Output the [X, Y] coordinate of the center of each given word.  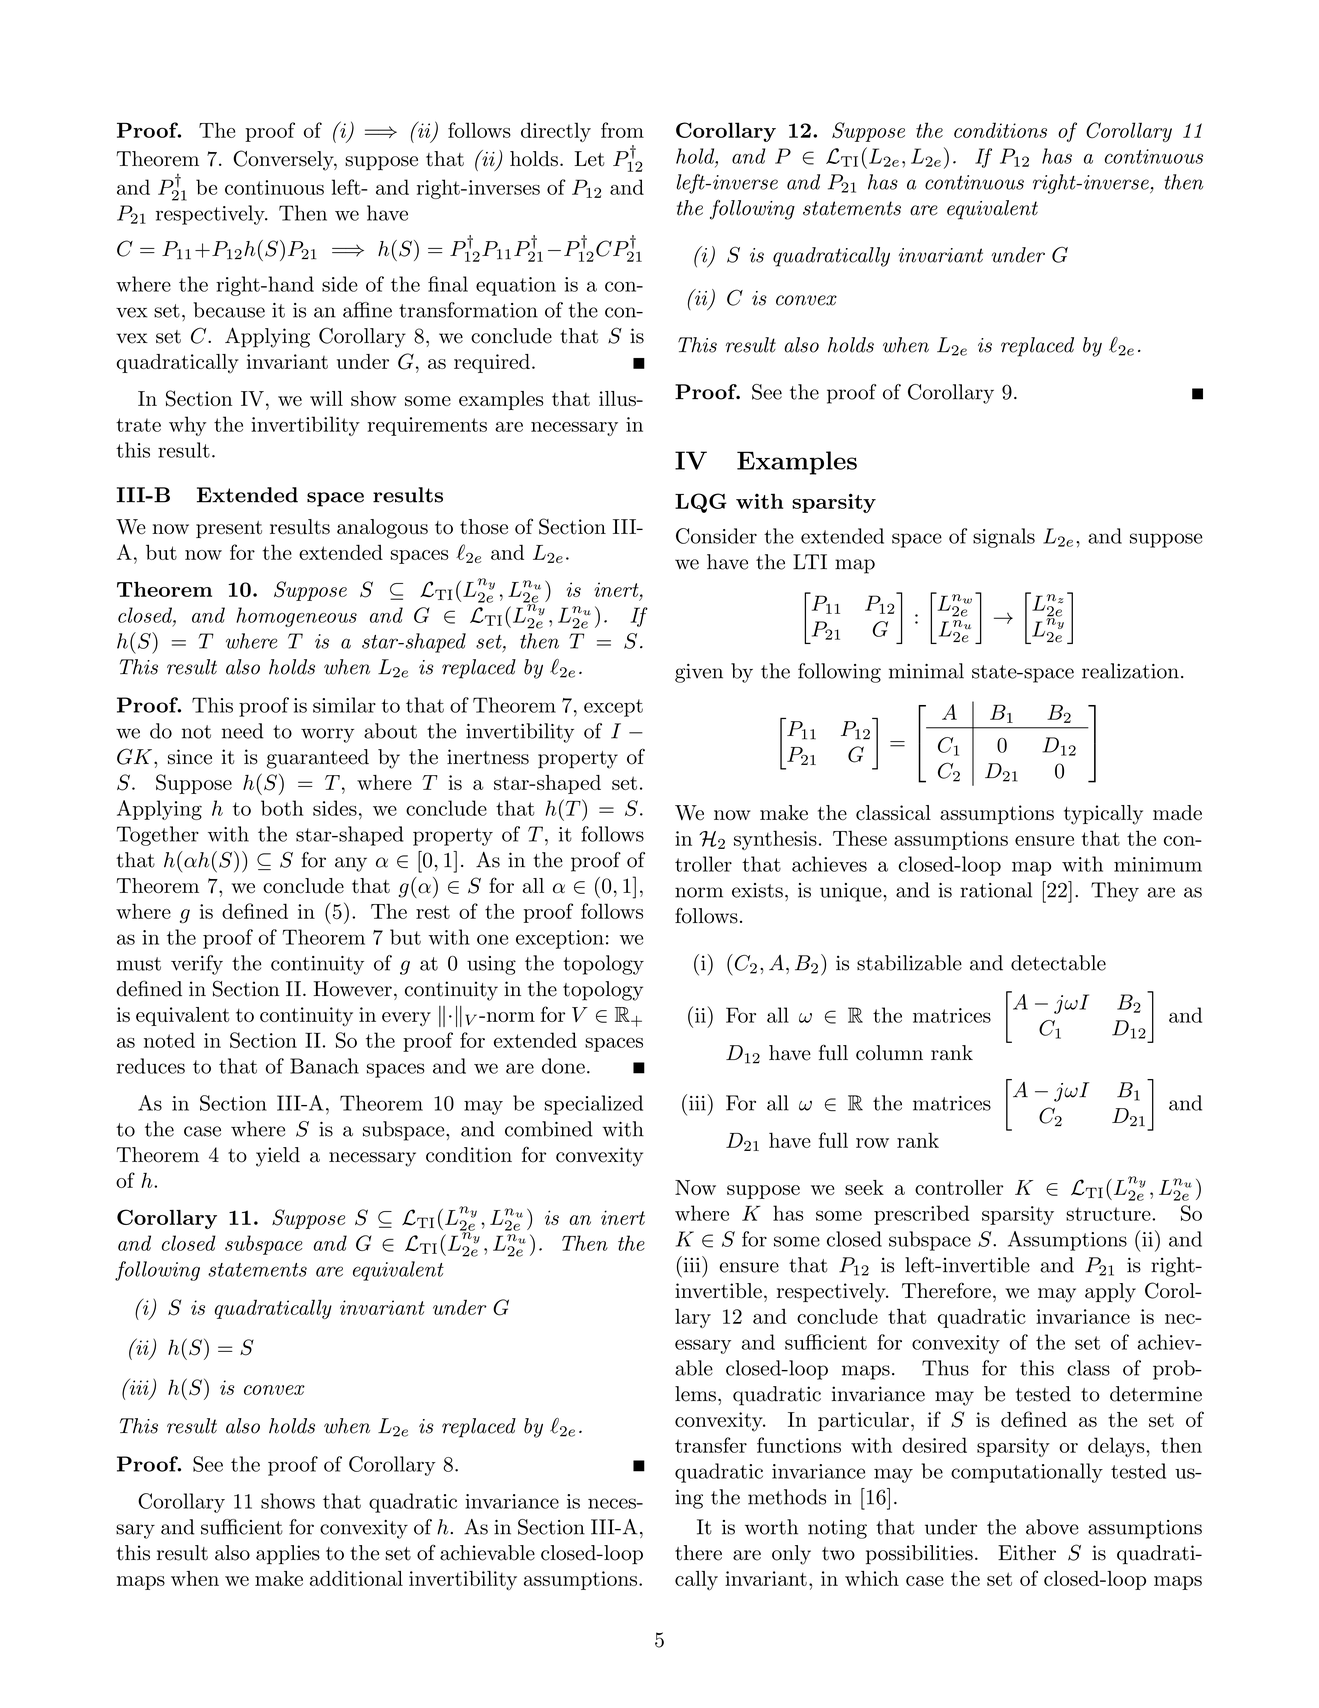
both [282, 808]
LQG [701, 503]
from [622, 130]
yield [278, 1157]
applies [288, 1555]
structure [1109, 1214]
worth [771, 1527]
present [229, 529]
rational [996, 890]
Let [590, 159]
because [229, 310]
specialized [594, 1105]
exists [757, 890]
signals [1004, 538]
